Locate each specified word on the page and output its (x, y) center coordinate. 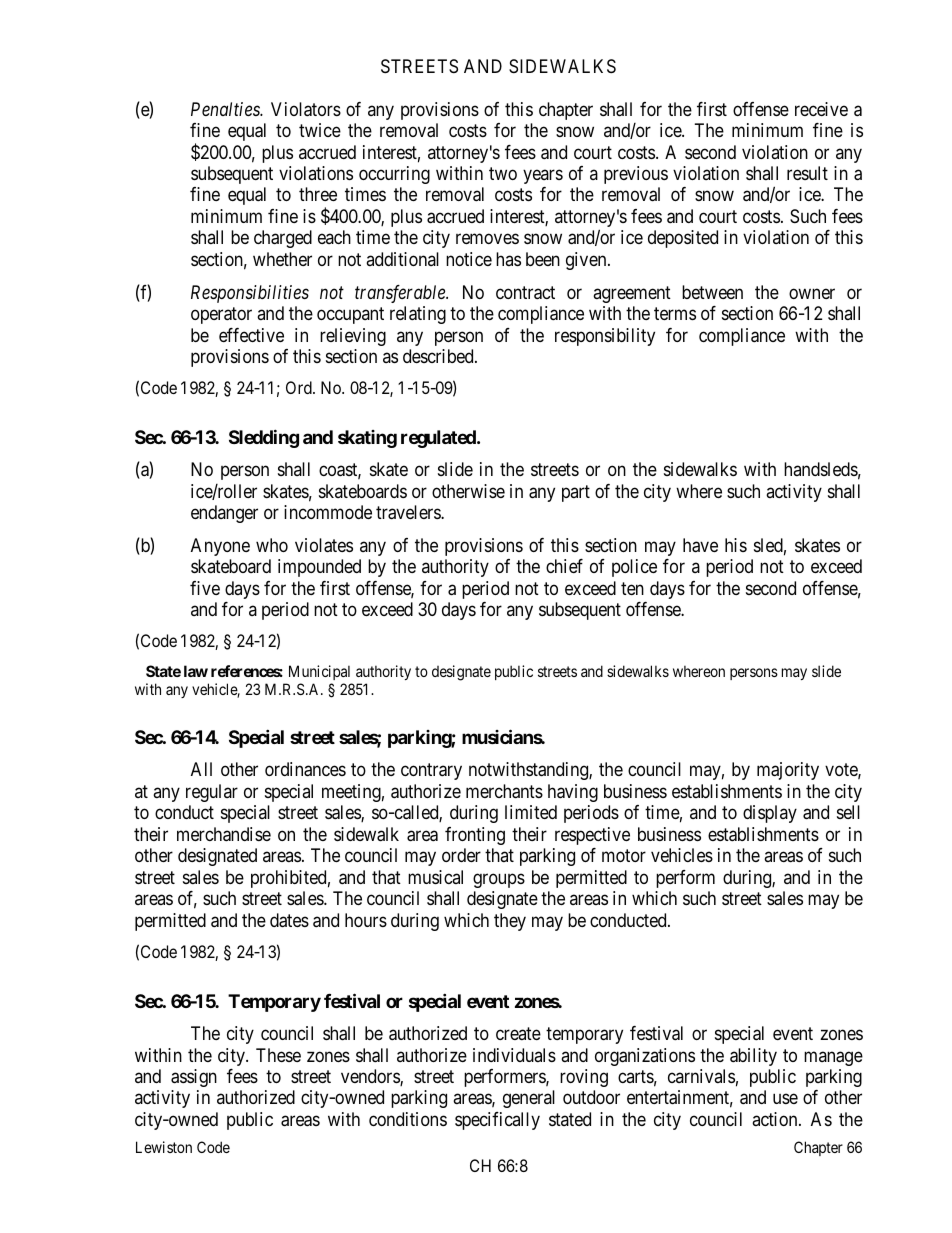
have (700, 545)
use (785, 1099)
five (205, 588)
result (807, 173)
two (503, 173)
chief (564, 566)
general (529, 1099)
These (278, 1055)
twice (320, 130)
